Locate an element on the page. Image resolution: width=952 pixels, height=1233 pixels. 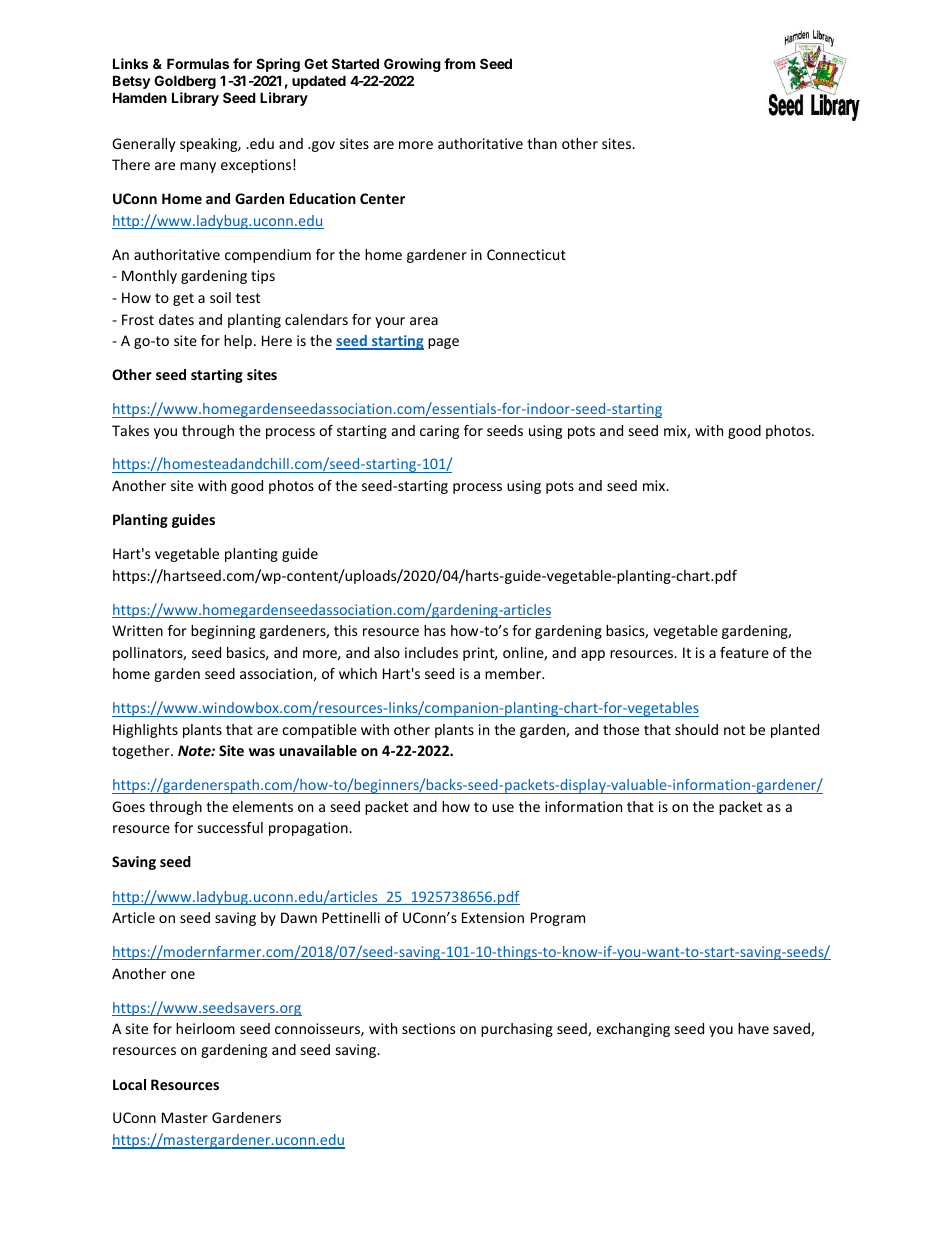
beginning is located at coordinates (223, 632).
